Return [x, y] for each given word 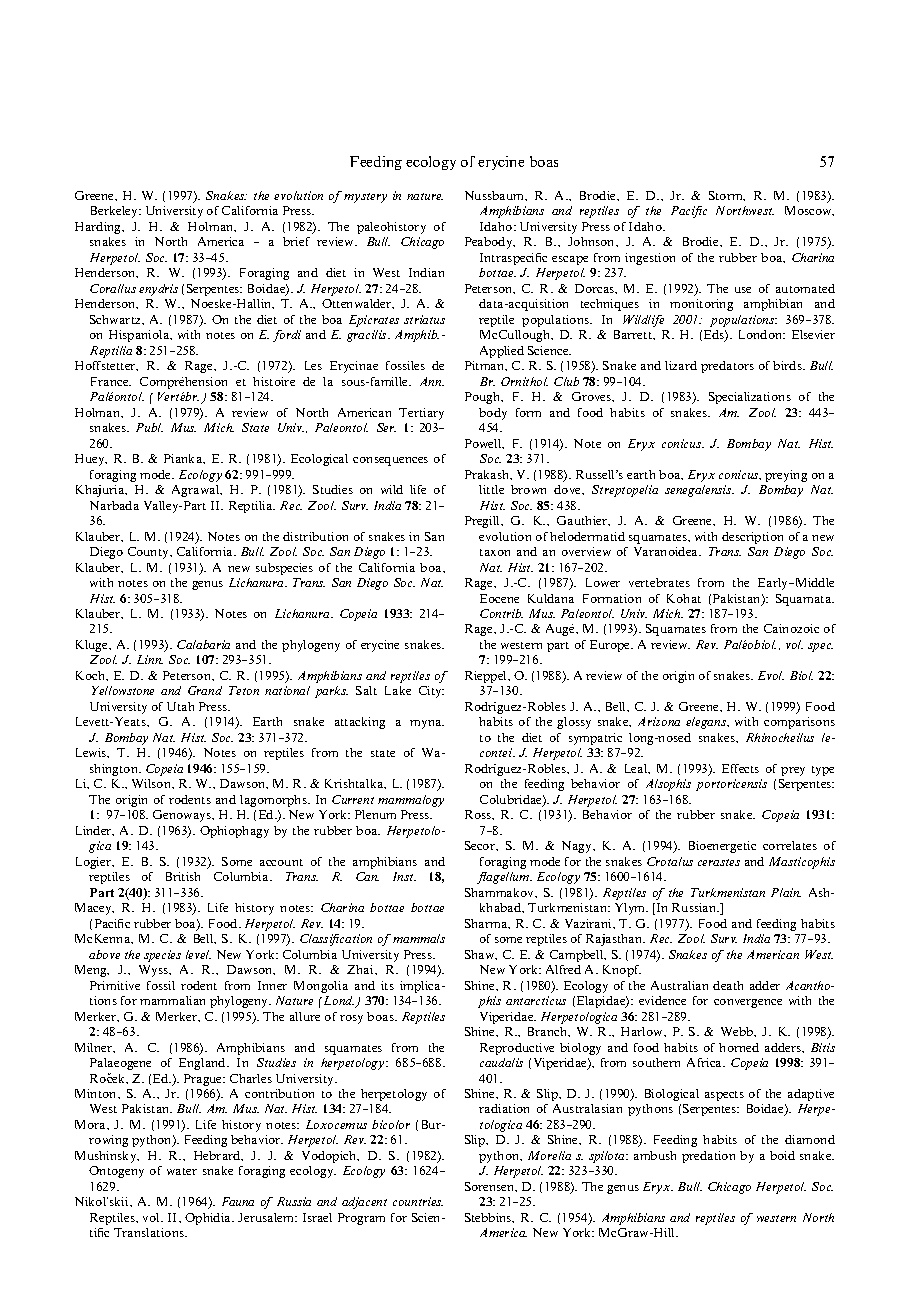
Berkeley [115, 212]
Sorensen [491, 1187]
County [149, 553]
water [182, 1171]
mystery [365, 198]
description [752, 538]
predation [708, 1157]
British [183, 876]
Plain [786, 892]
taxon [495, 552]
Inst [404, 876]
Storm [727, 196]
